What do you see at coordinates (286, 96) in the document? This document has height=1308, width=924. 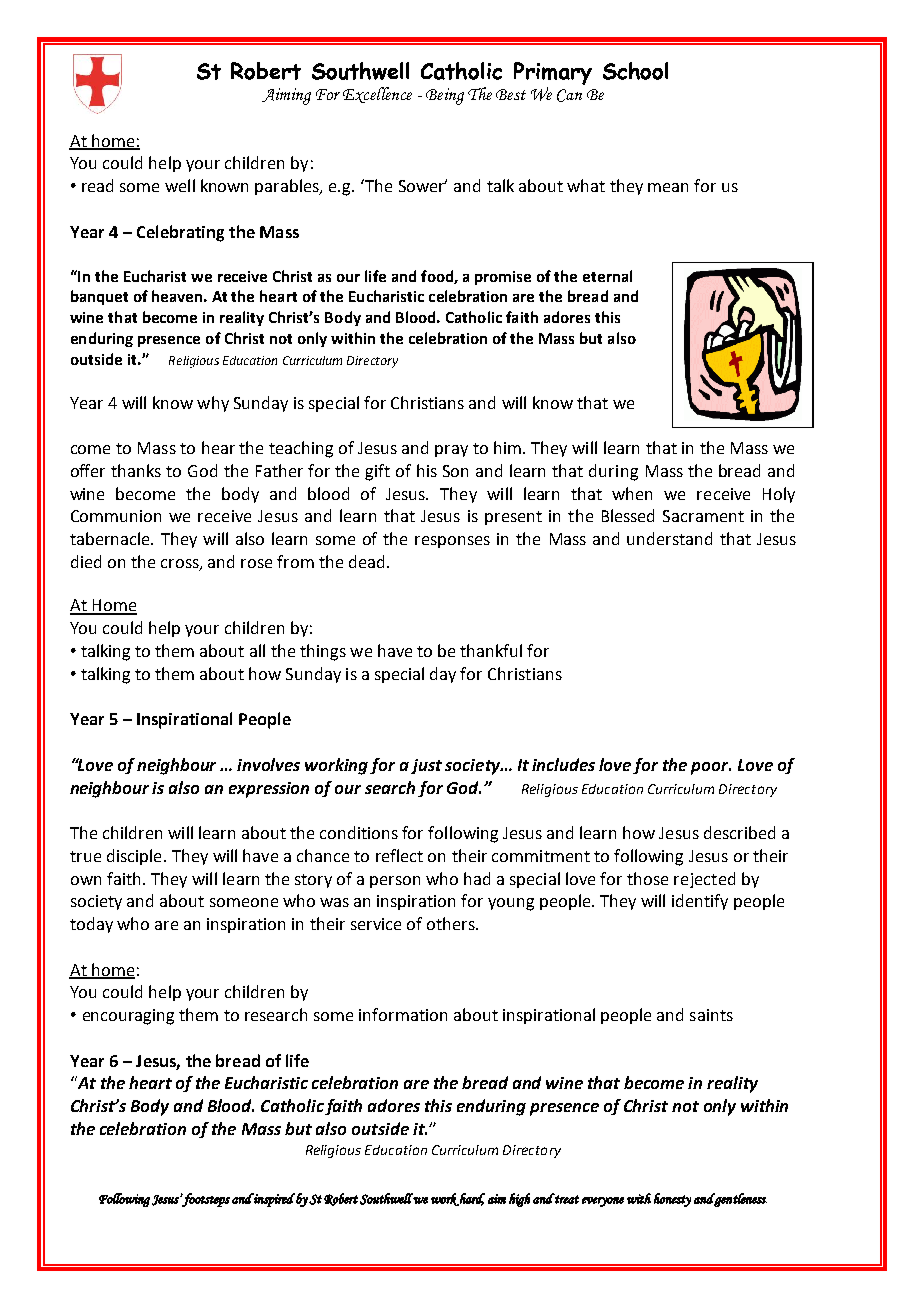 I see `Aiming` at bounding box center [286, 96].
